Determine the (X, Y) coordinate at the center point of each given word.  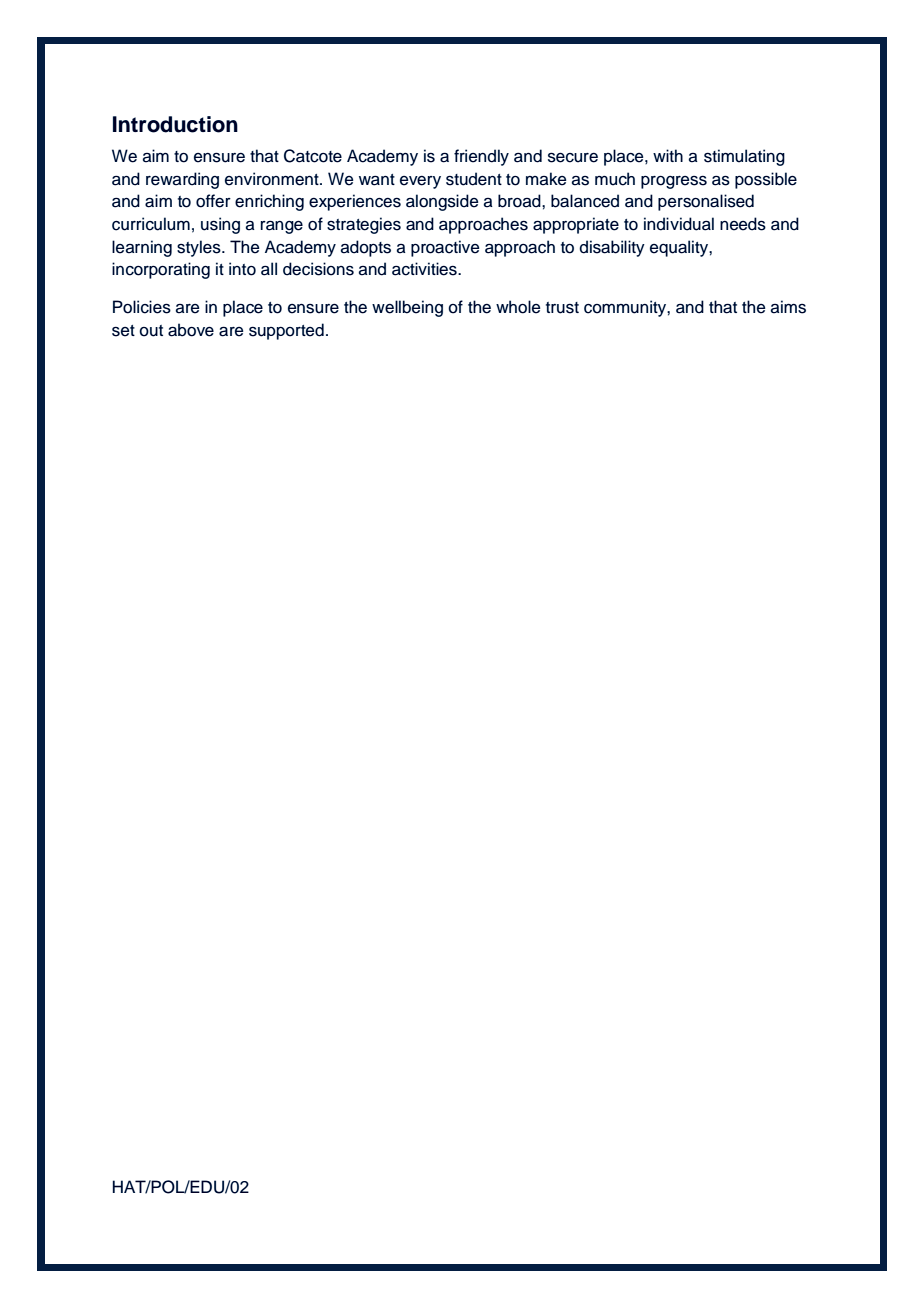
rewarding (182, 180)
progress (674, 182)
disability (612, 248)
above (191, 330)
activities (425, 269)
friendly (481, 157)
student (474, 179)
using (220, 225)
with (668, 155)
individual (679, 224)
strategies (364, 225)
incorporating (161, 270)
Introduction (175, 124)
